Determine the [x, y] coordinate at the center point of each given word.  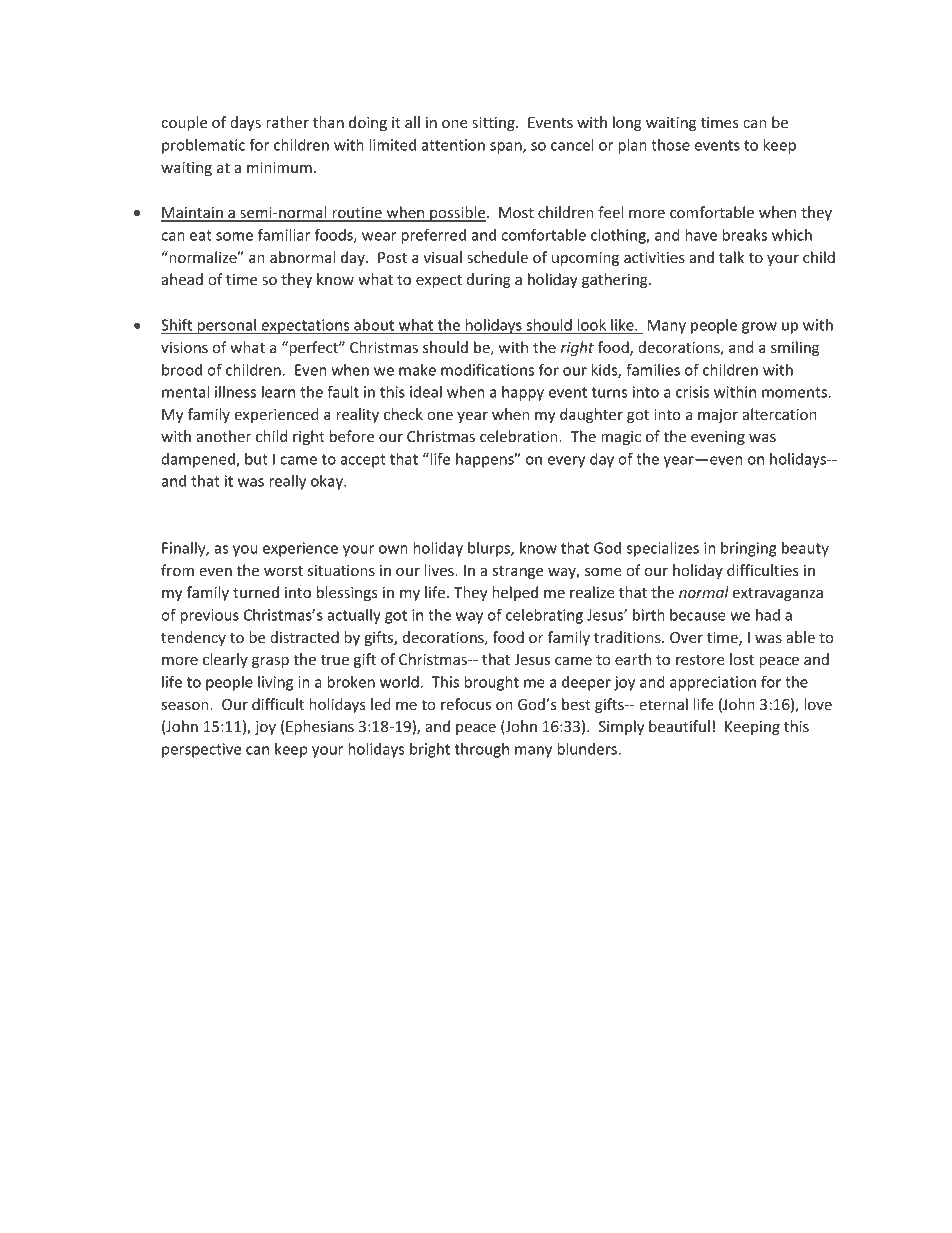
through [481, 750]
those [670, 145]
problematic [203, 146]
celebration [520, 436]
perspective [202, 750]
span [507, 148]
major [718, 416]
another [224, 436]
